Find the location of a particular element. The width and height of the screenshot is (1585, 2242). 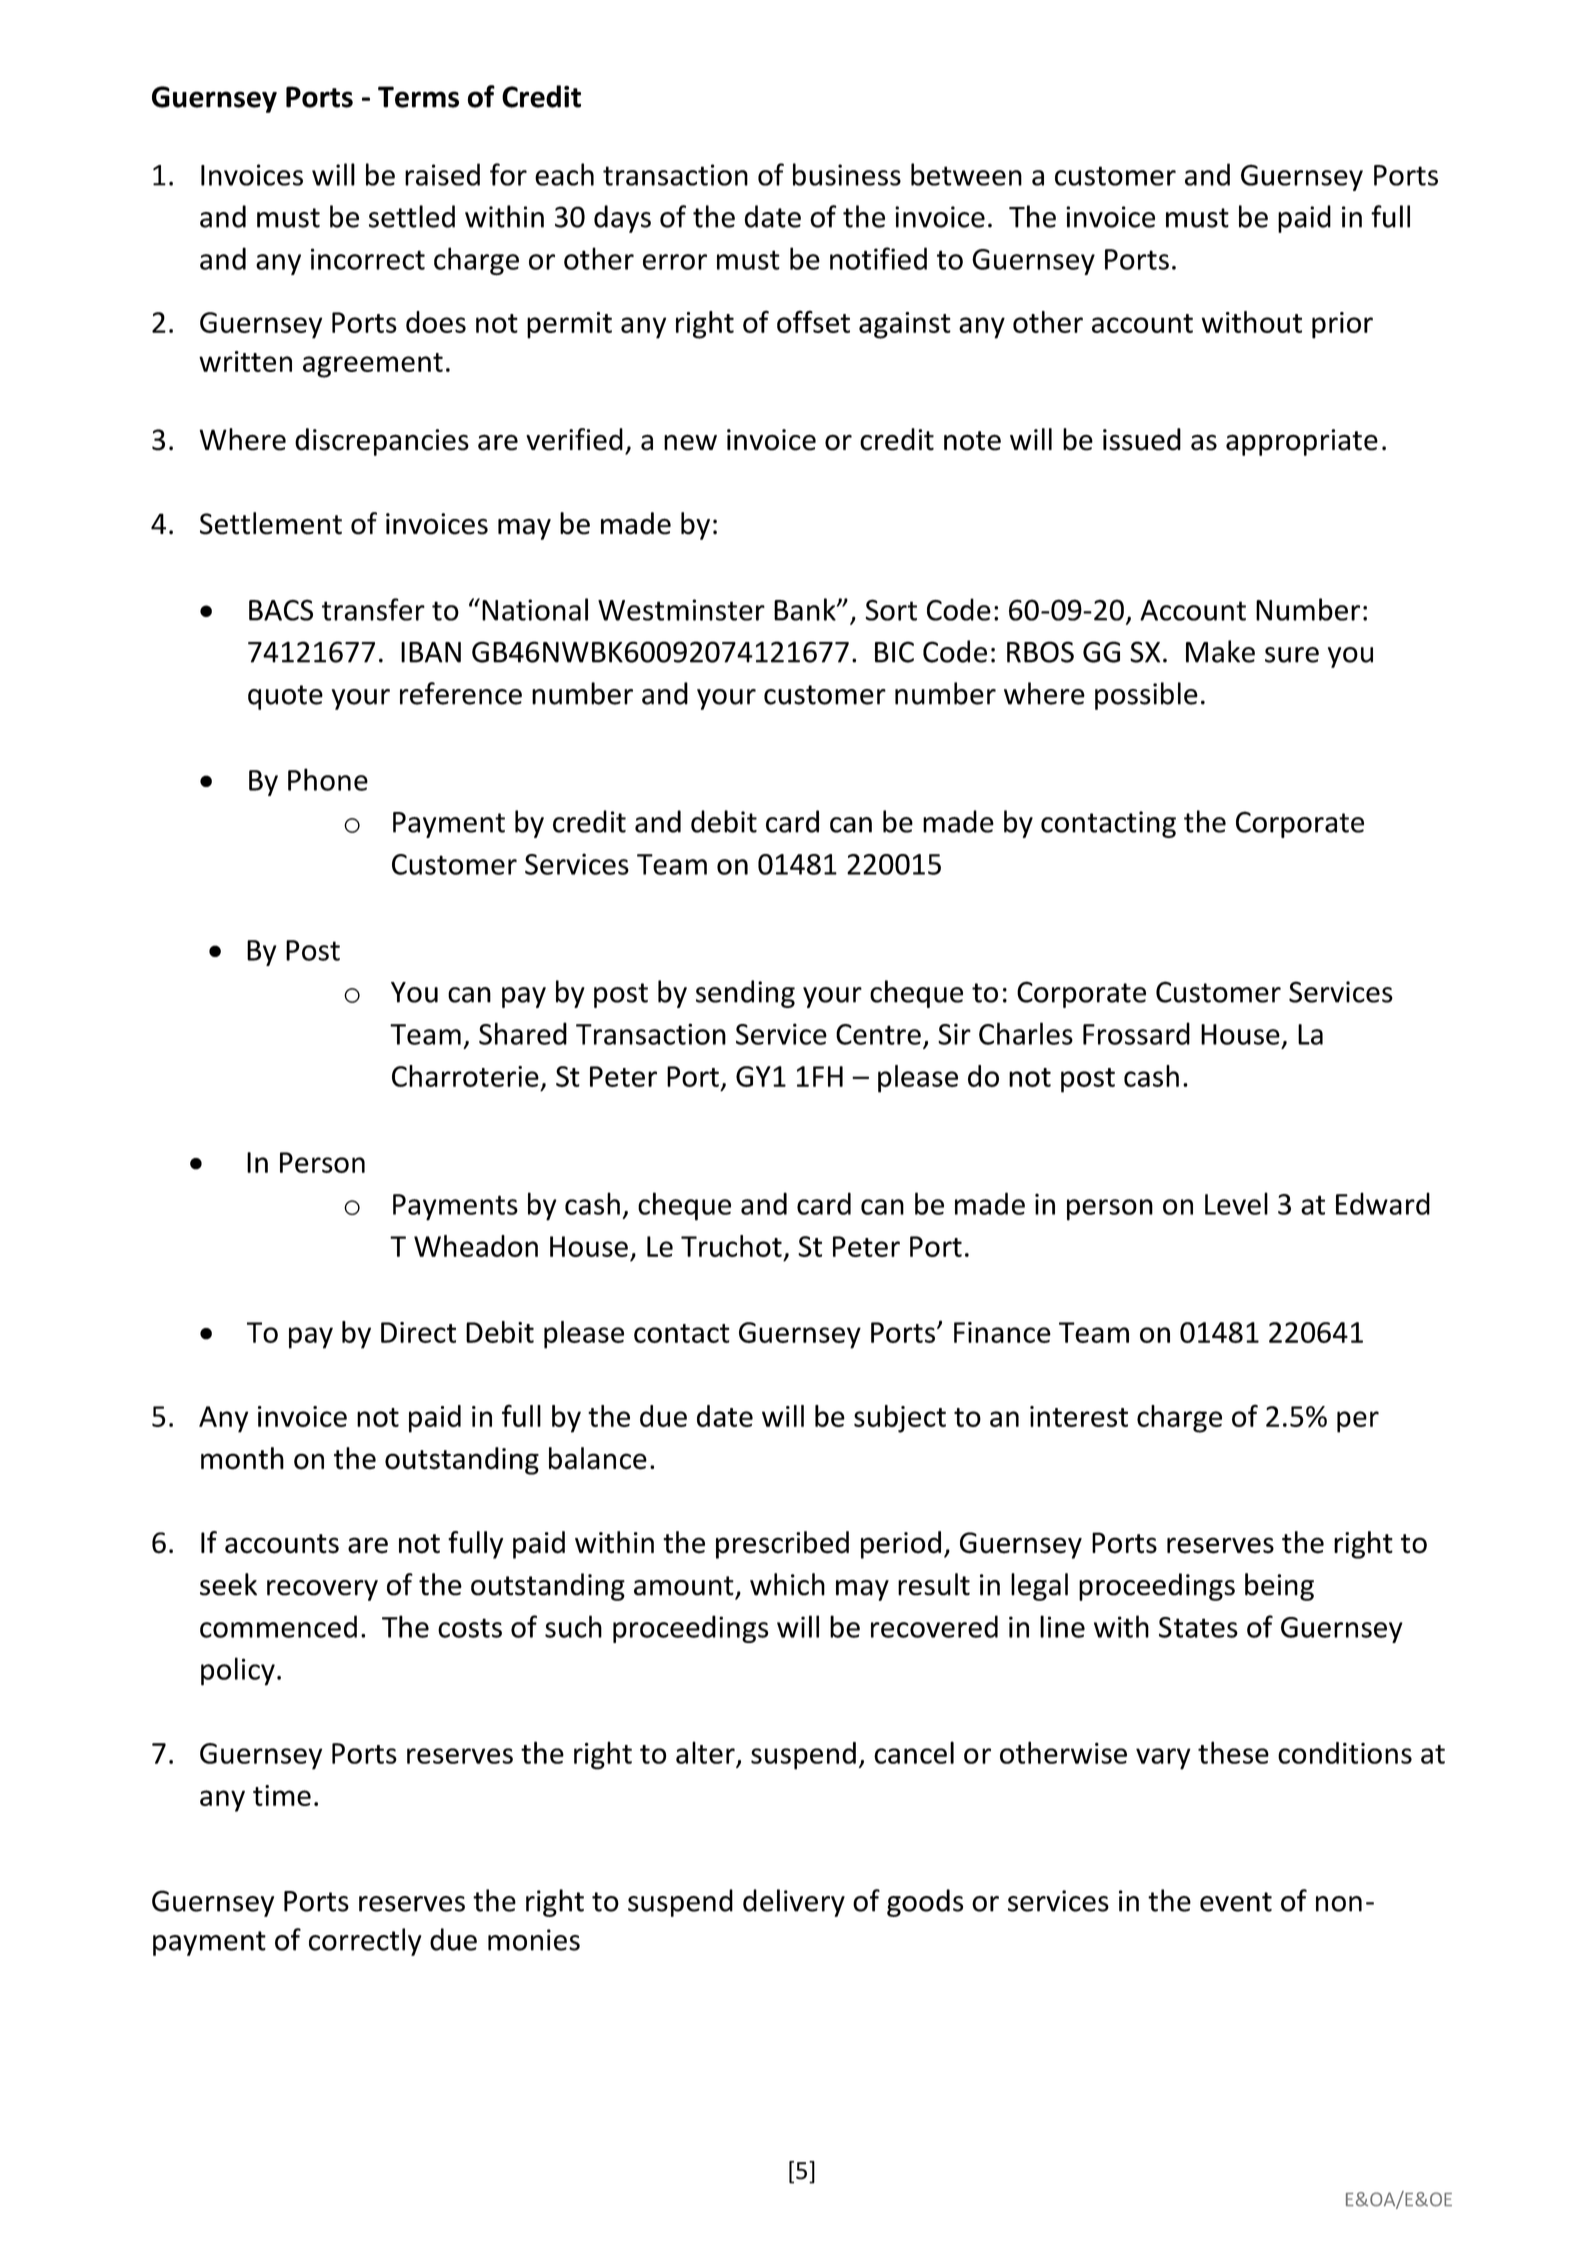

business is located at coordinates (847, 174).
